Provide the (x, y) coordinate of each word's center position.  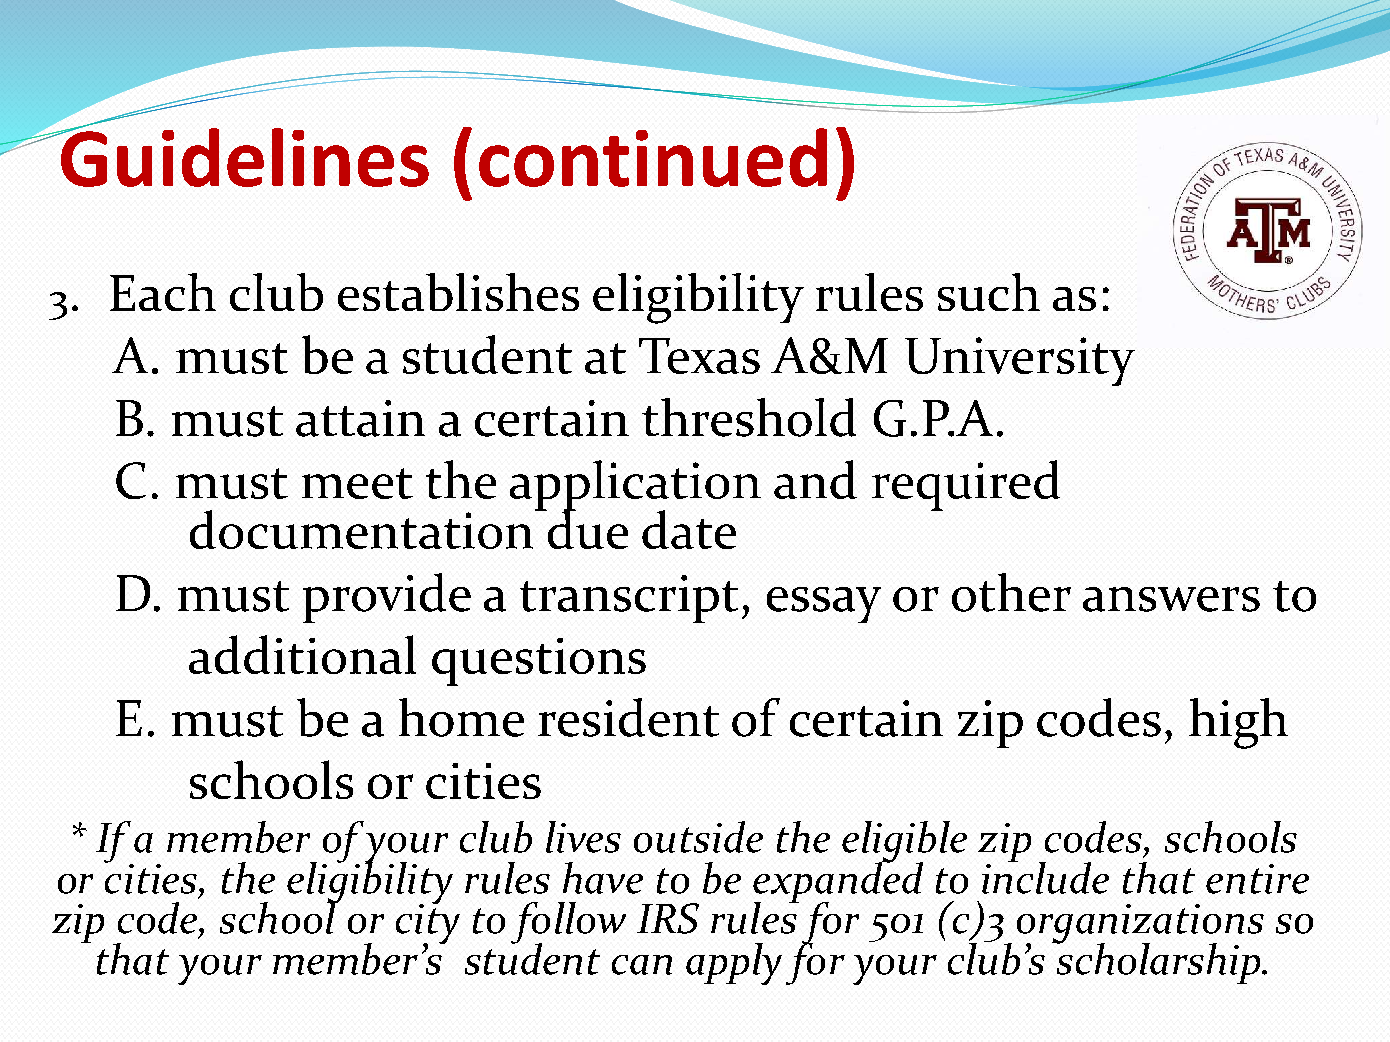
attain (360, 418)
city (428, 924)
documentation (363, 529)
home (461, 717)
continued (653, 157)
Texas (699, 356)
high (1238, 723)
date (689, 529)
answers (1171, 599)
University (1020, 361)
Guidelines (244, 156)
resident (628, 717)
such (989, 292)
